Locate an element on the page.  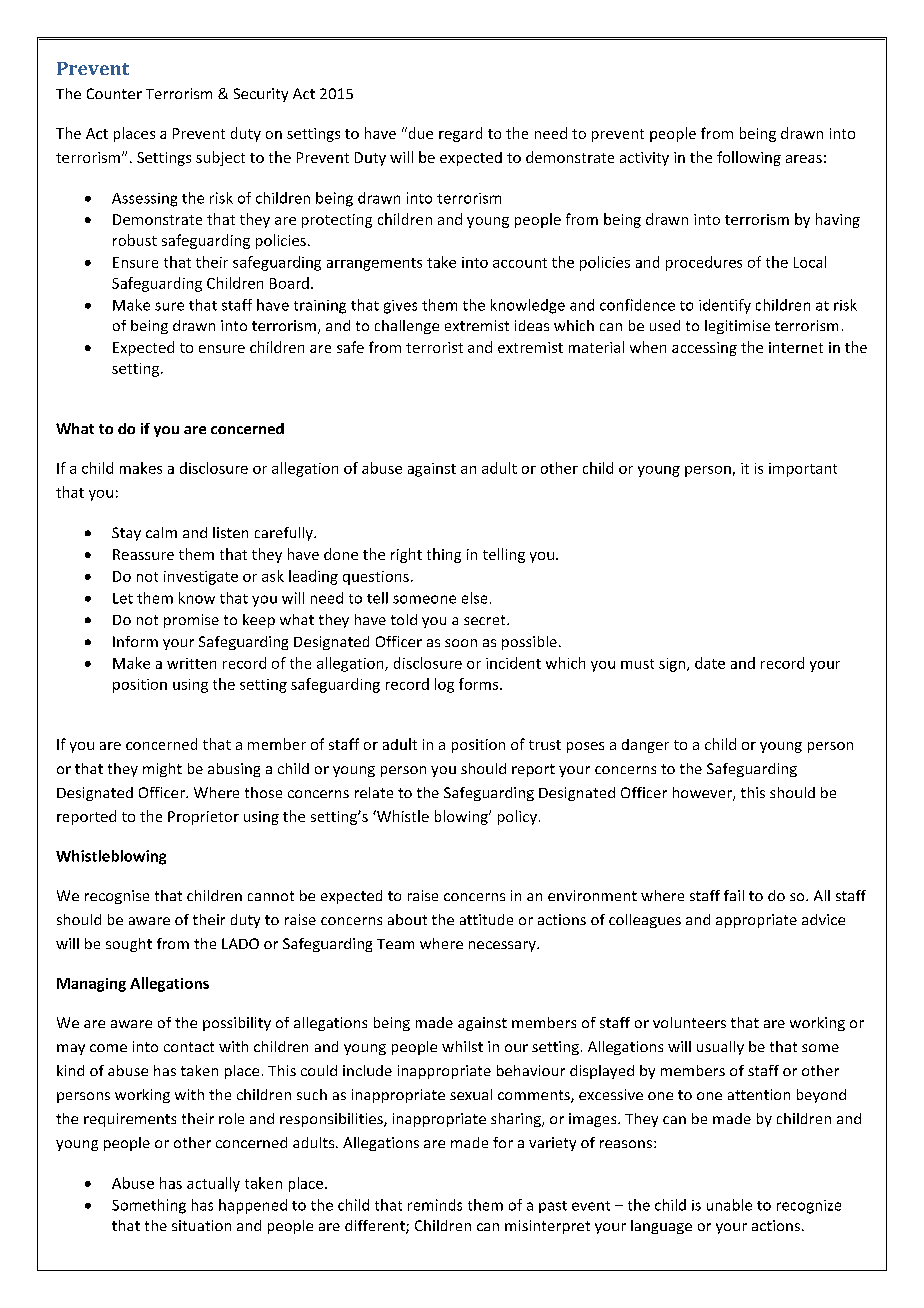
written is located at coordinates (191, 663).
